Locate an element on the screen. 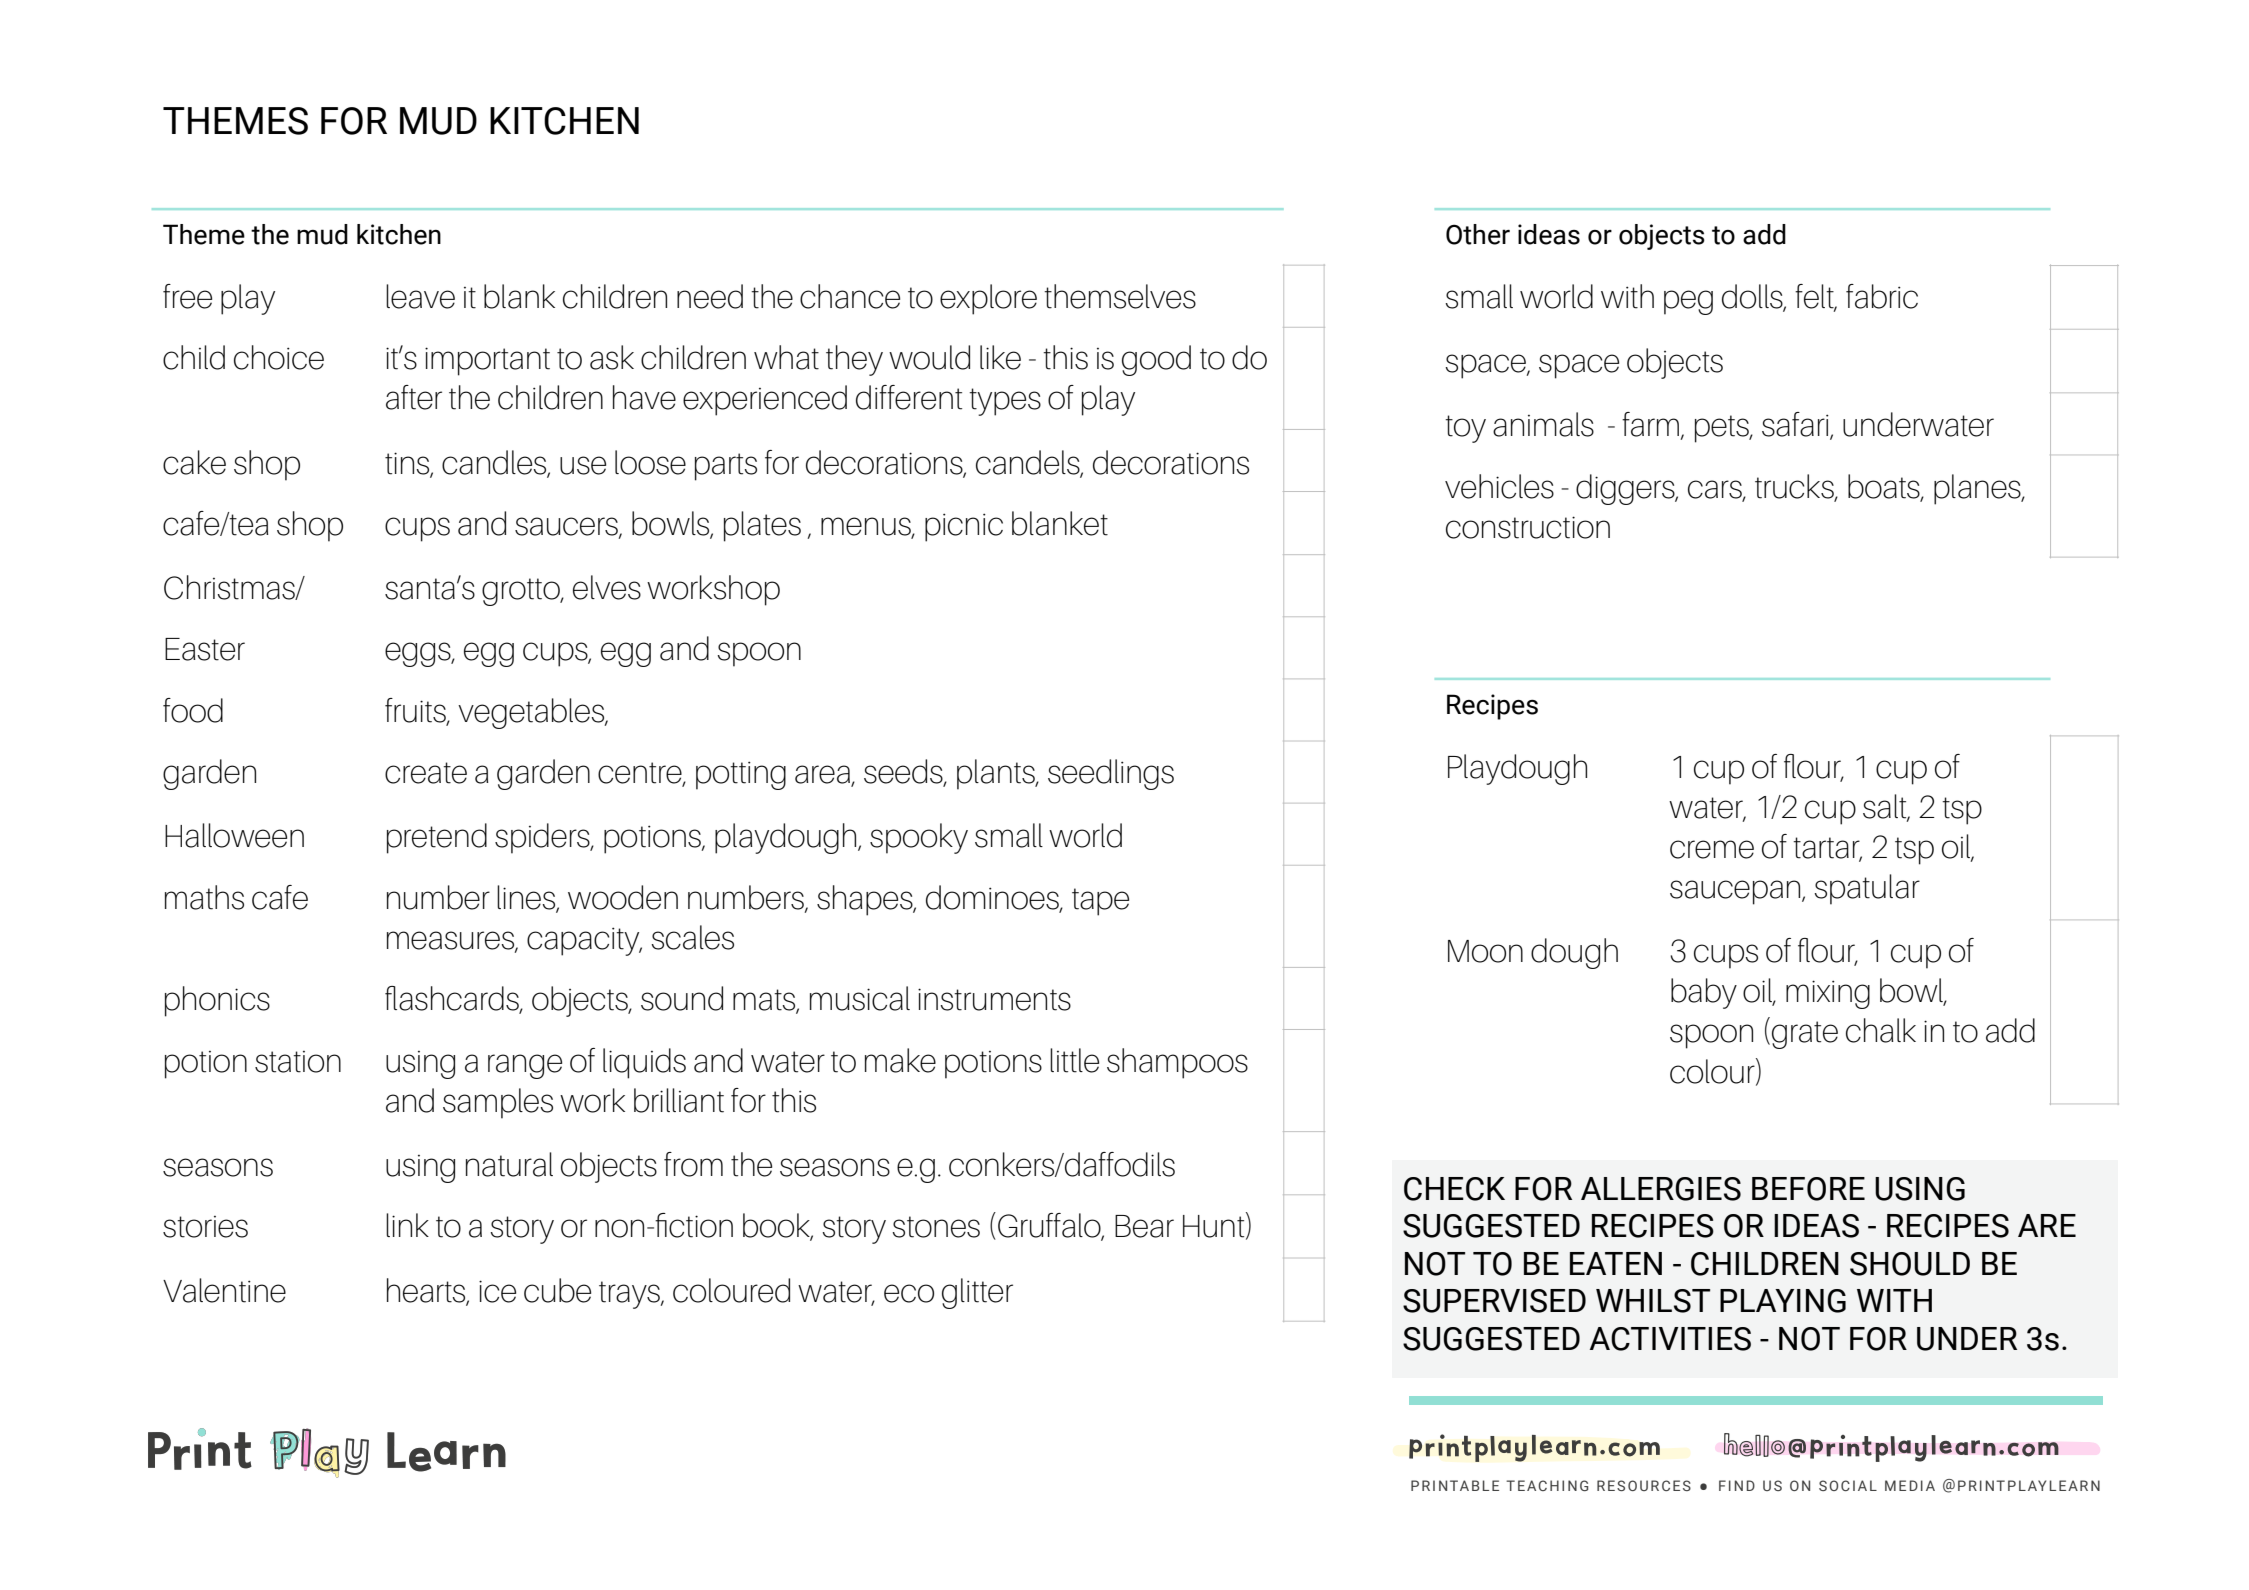 Image resolution: width=2249 pixels, height=1590 pixels. explore is located at coordinates (988, 299).
